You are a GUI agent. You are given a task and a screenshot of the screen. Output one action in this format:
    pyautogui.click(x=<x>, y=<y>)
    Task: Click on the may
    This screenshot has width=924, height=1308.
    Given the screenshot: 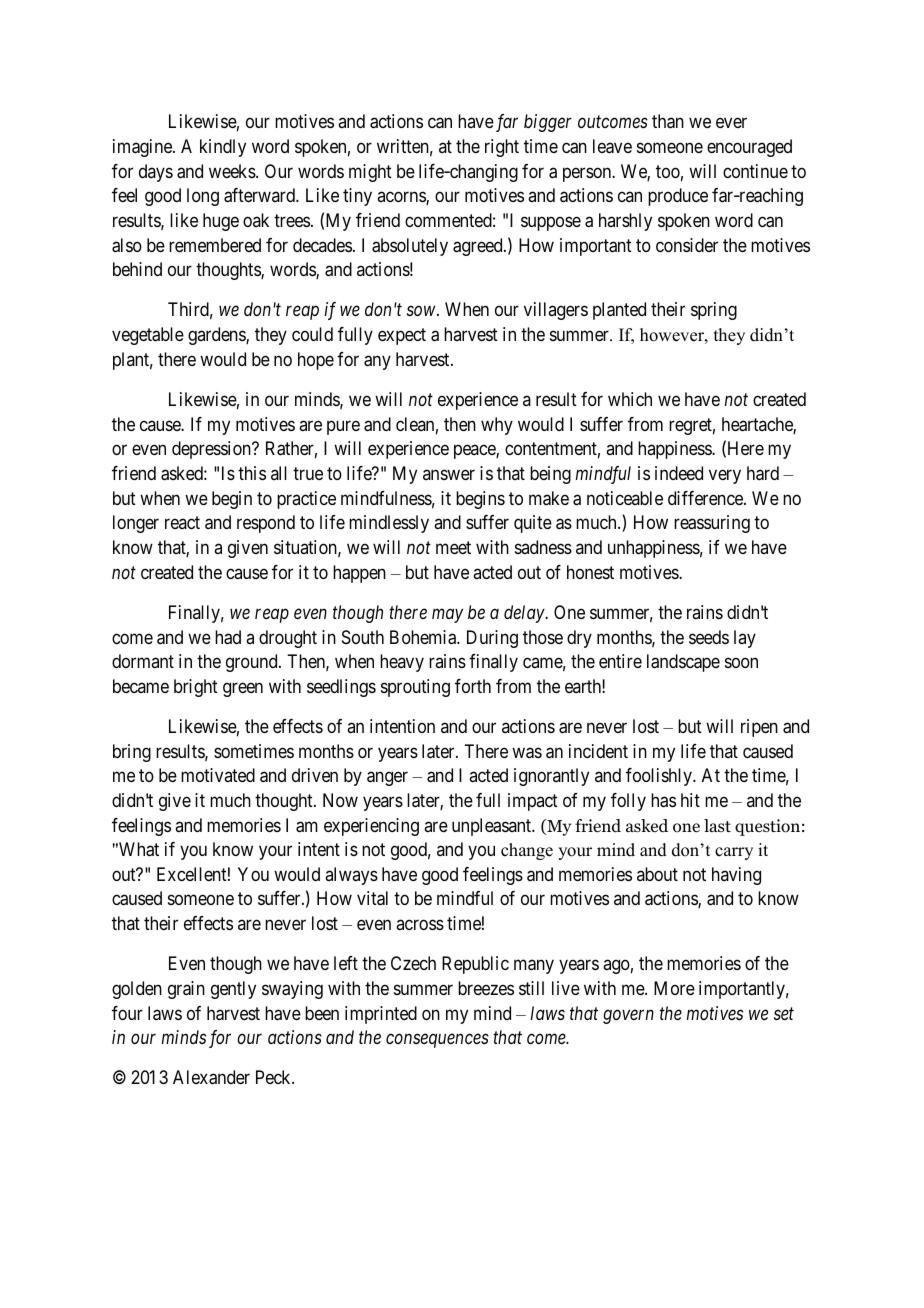 What is the action you would take?
    pyautogui.click(x=447, y=616)
